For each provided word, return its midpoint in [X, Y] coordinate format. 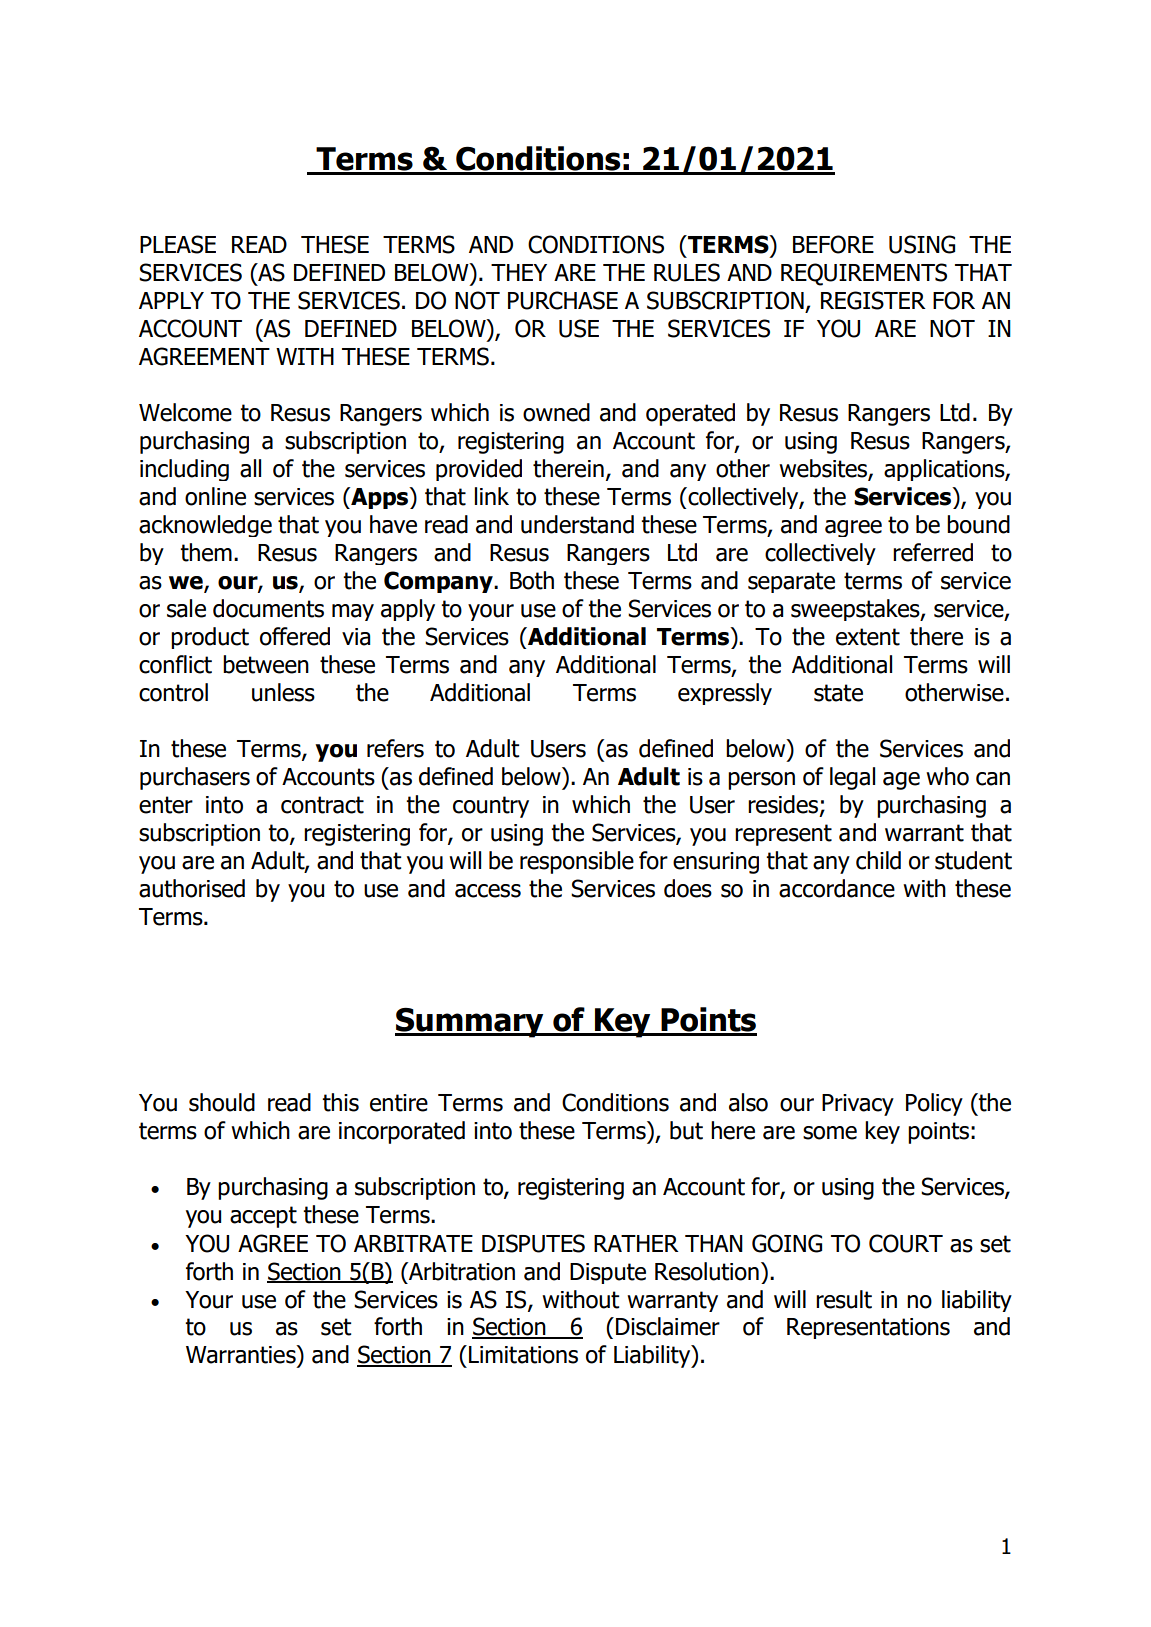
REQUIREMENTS [864, 274]
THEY [519, 272]
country [491, 807]
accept [263, 1217]
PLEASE [178, 244]
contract [322, 805]
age [901, 781]
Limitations [523, 1355]
